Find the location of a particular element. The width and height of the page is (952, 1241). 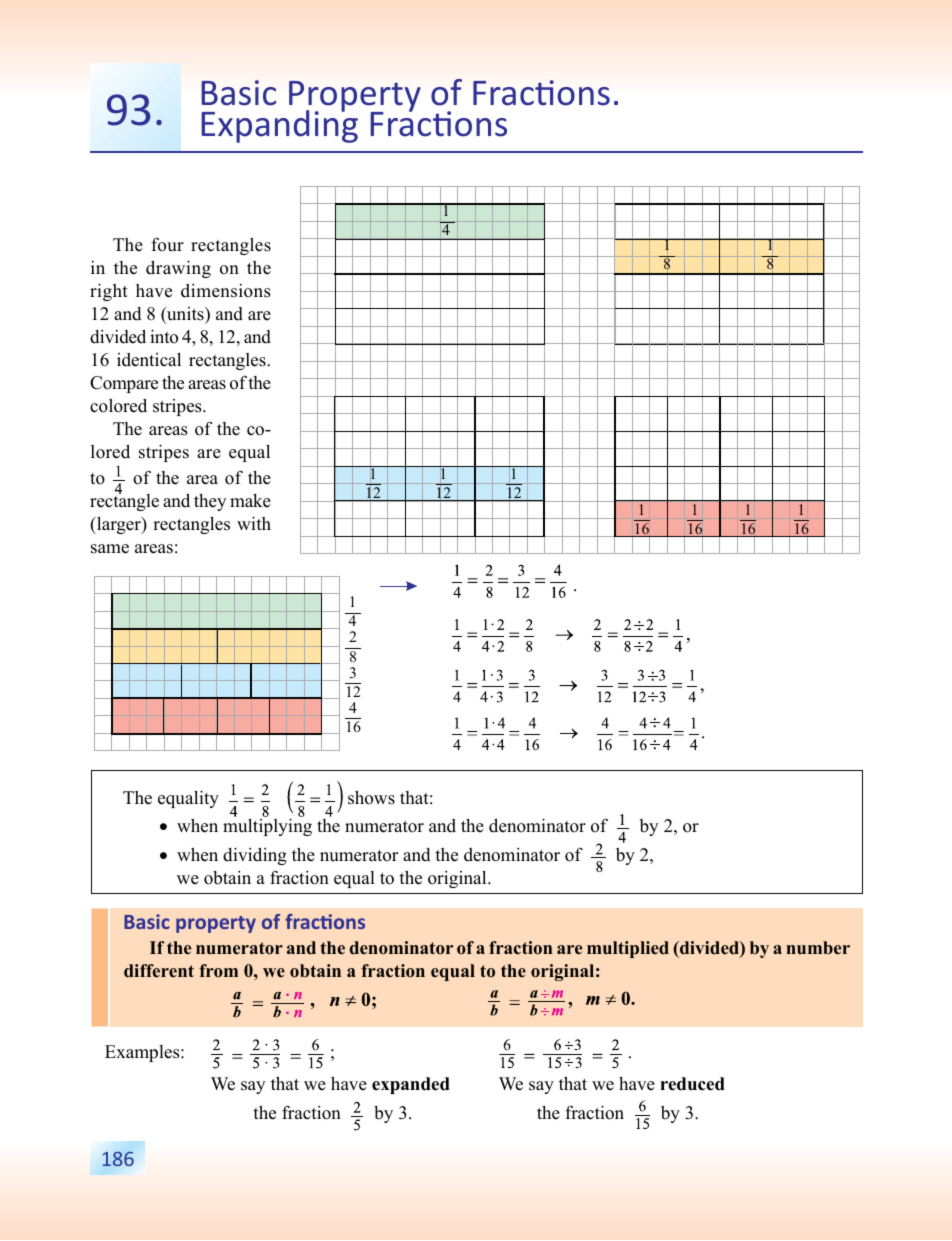

expanded is located at coordinates (411, 1085).
